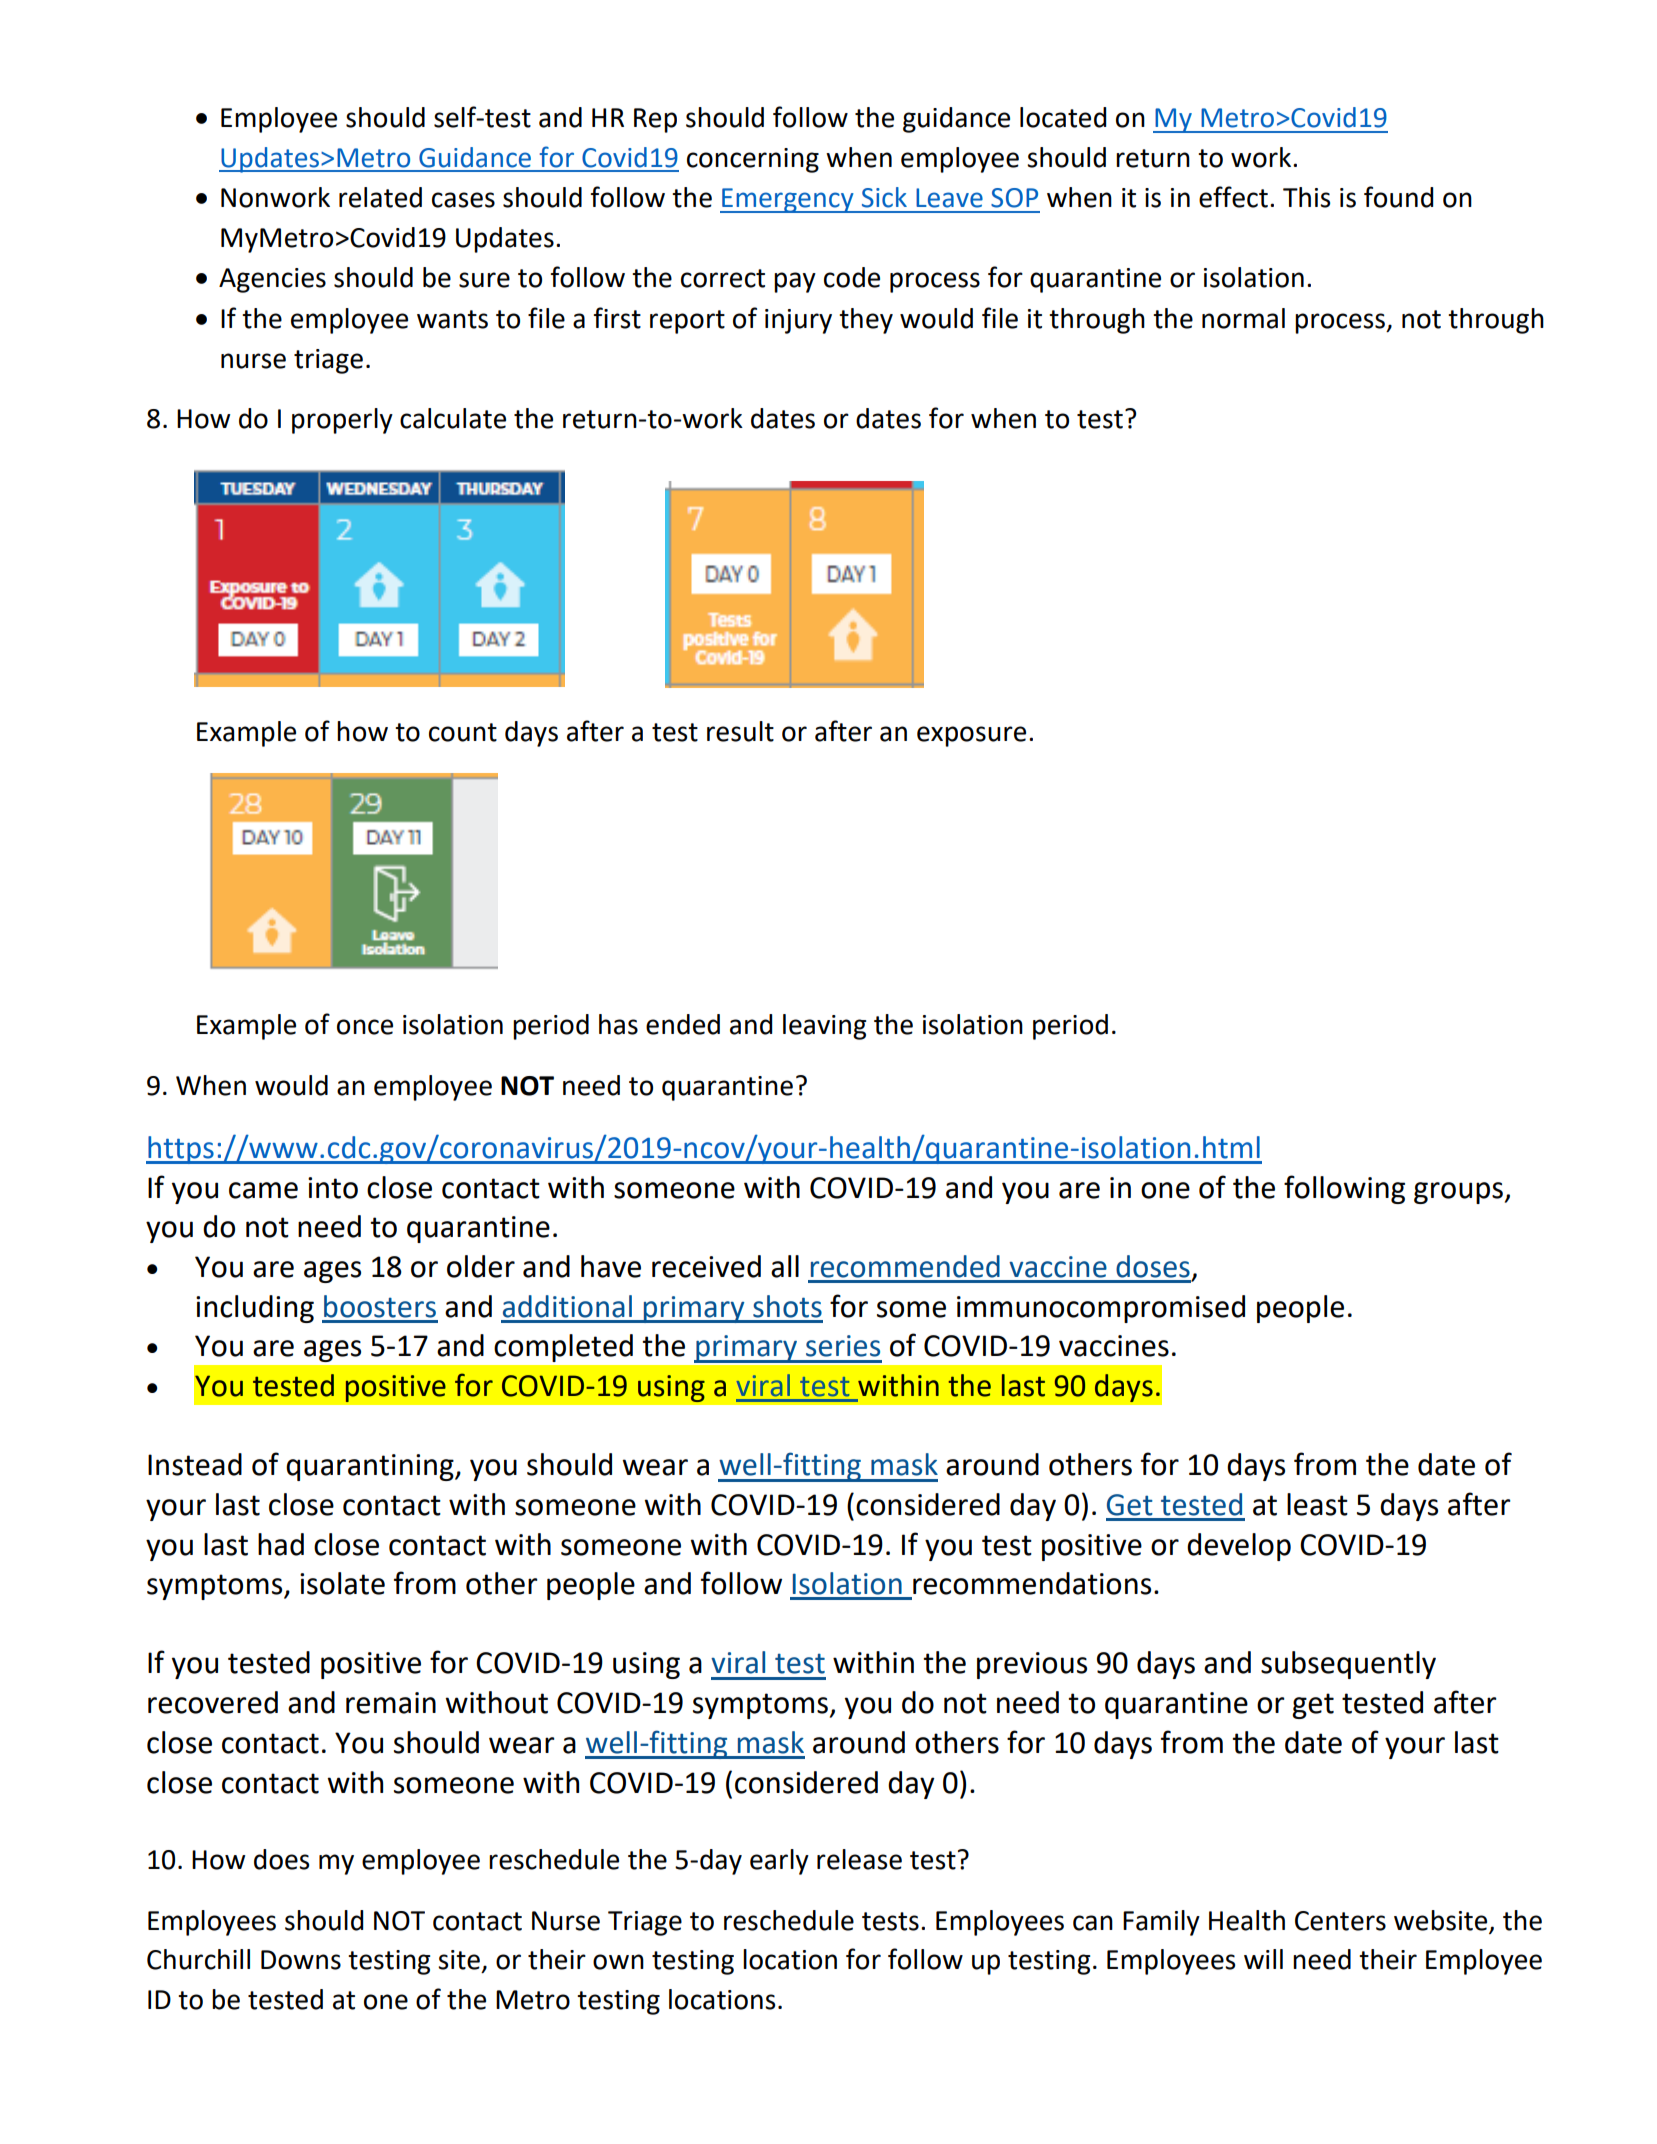 Image resolution: width=1657 pixels, height=2144 pixels. Describe the element at coordinates (824, 1027) in the image. I see `leaving` at that location.
